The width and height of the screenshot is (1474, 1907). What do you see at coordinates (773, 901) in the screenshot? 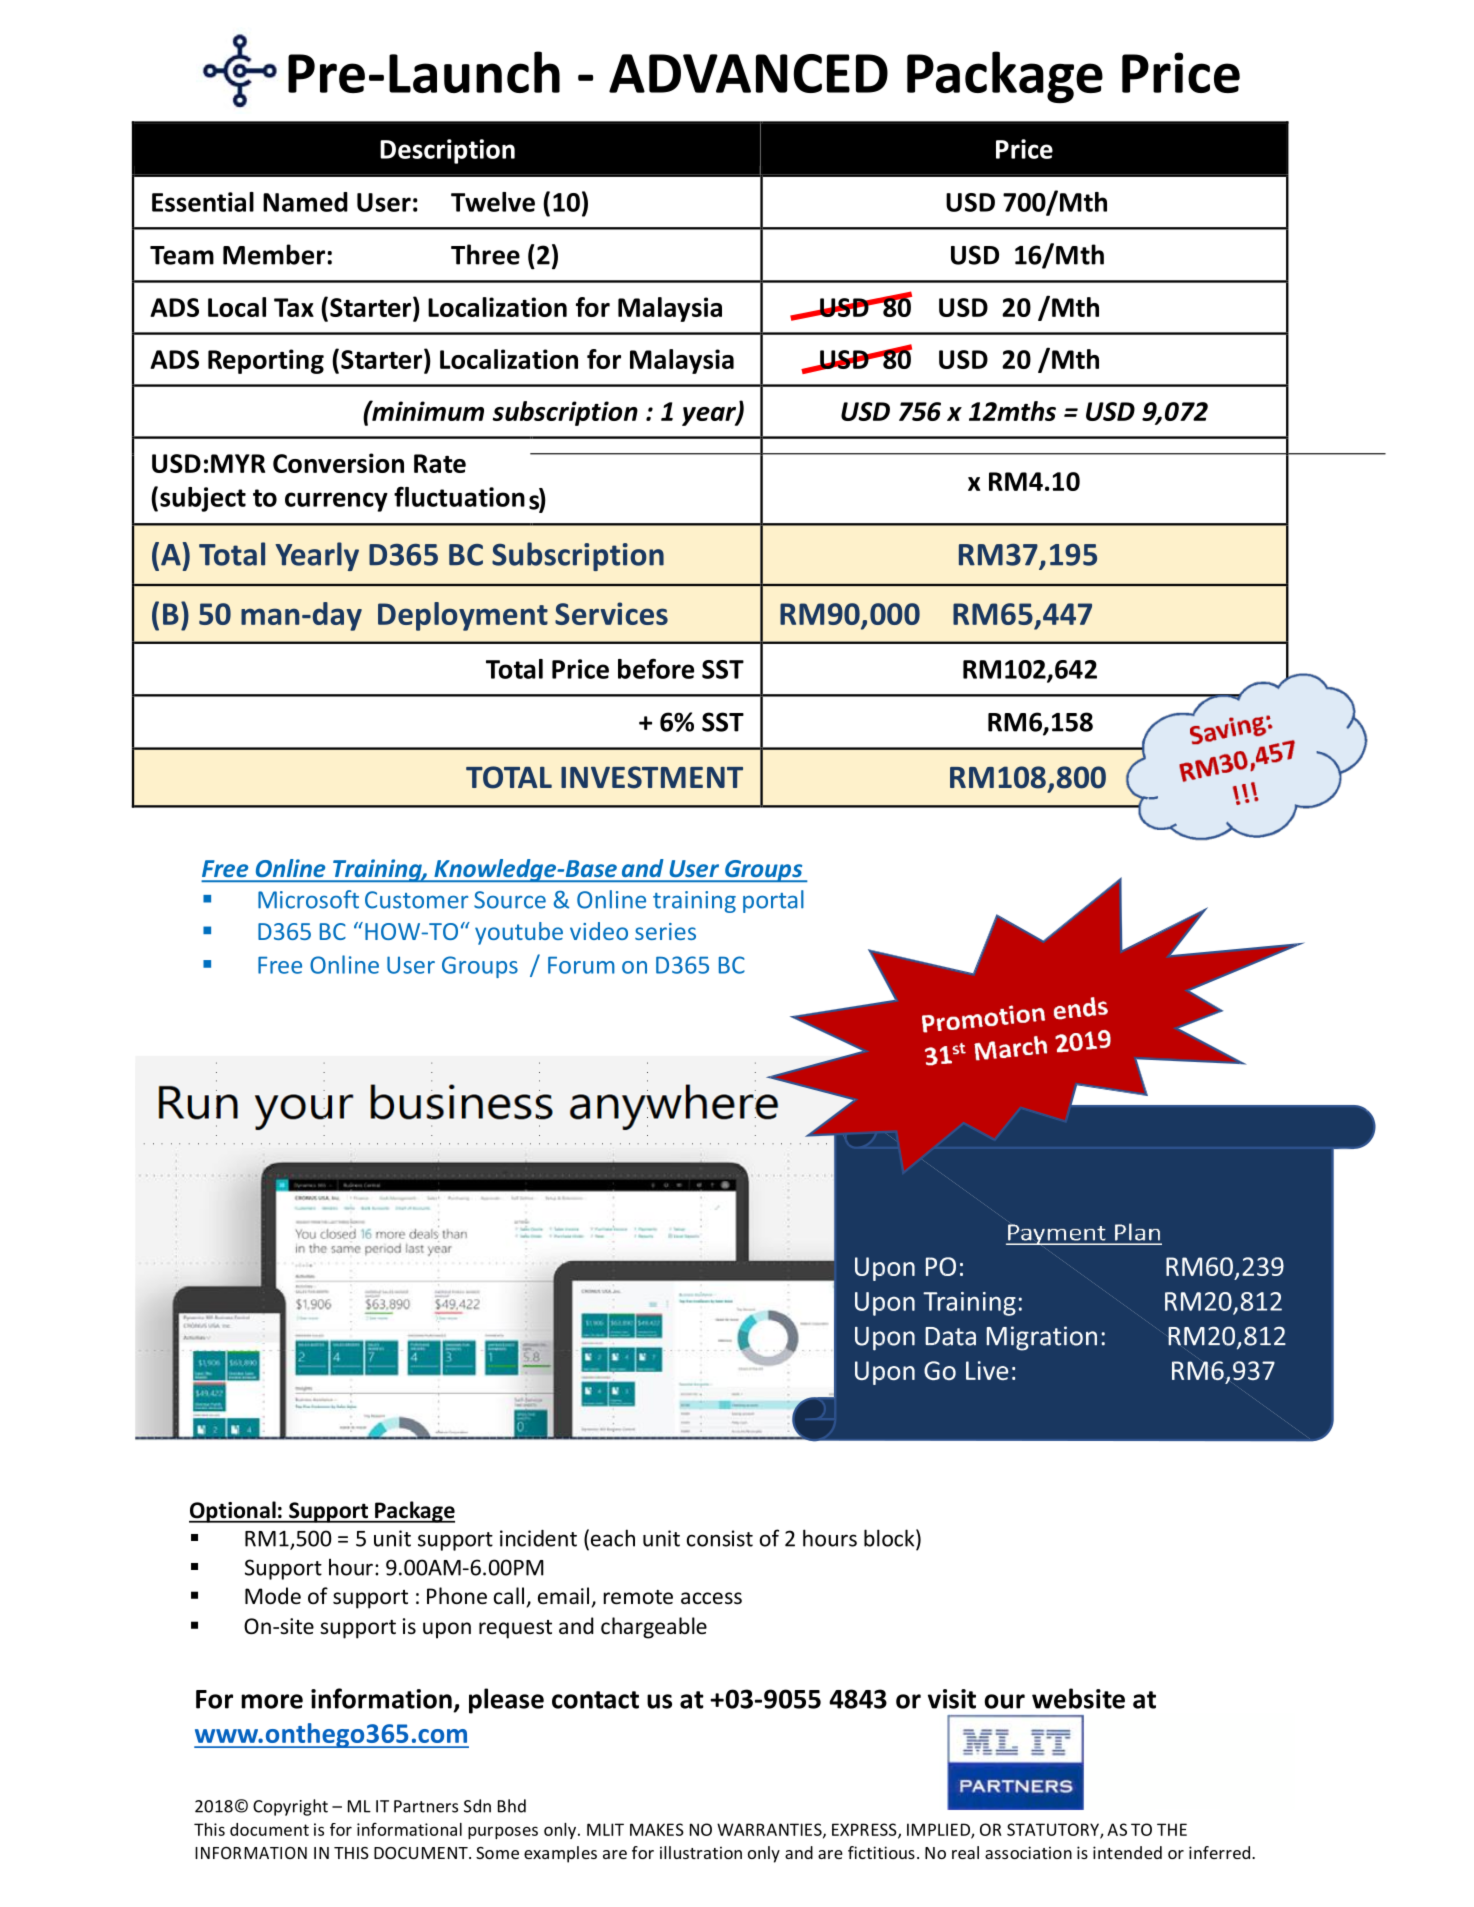
I see `portal` at bounding box center [773, 901].
